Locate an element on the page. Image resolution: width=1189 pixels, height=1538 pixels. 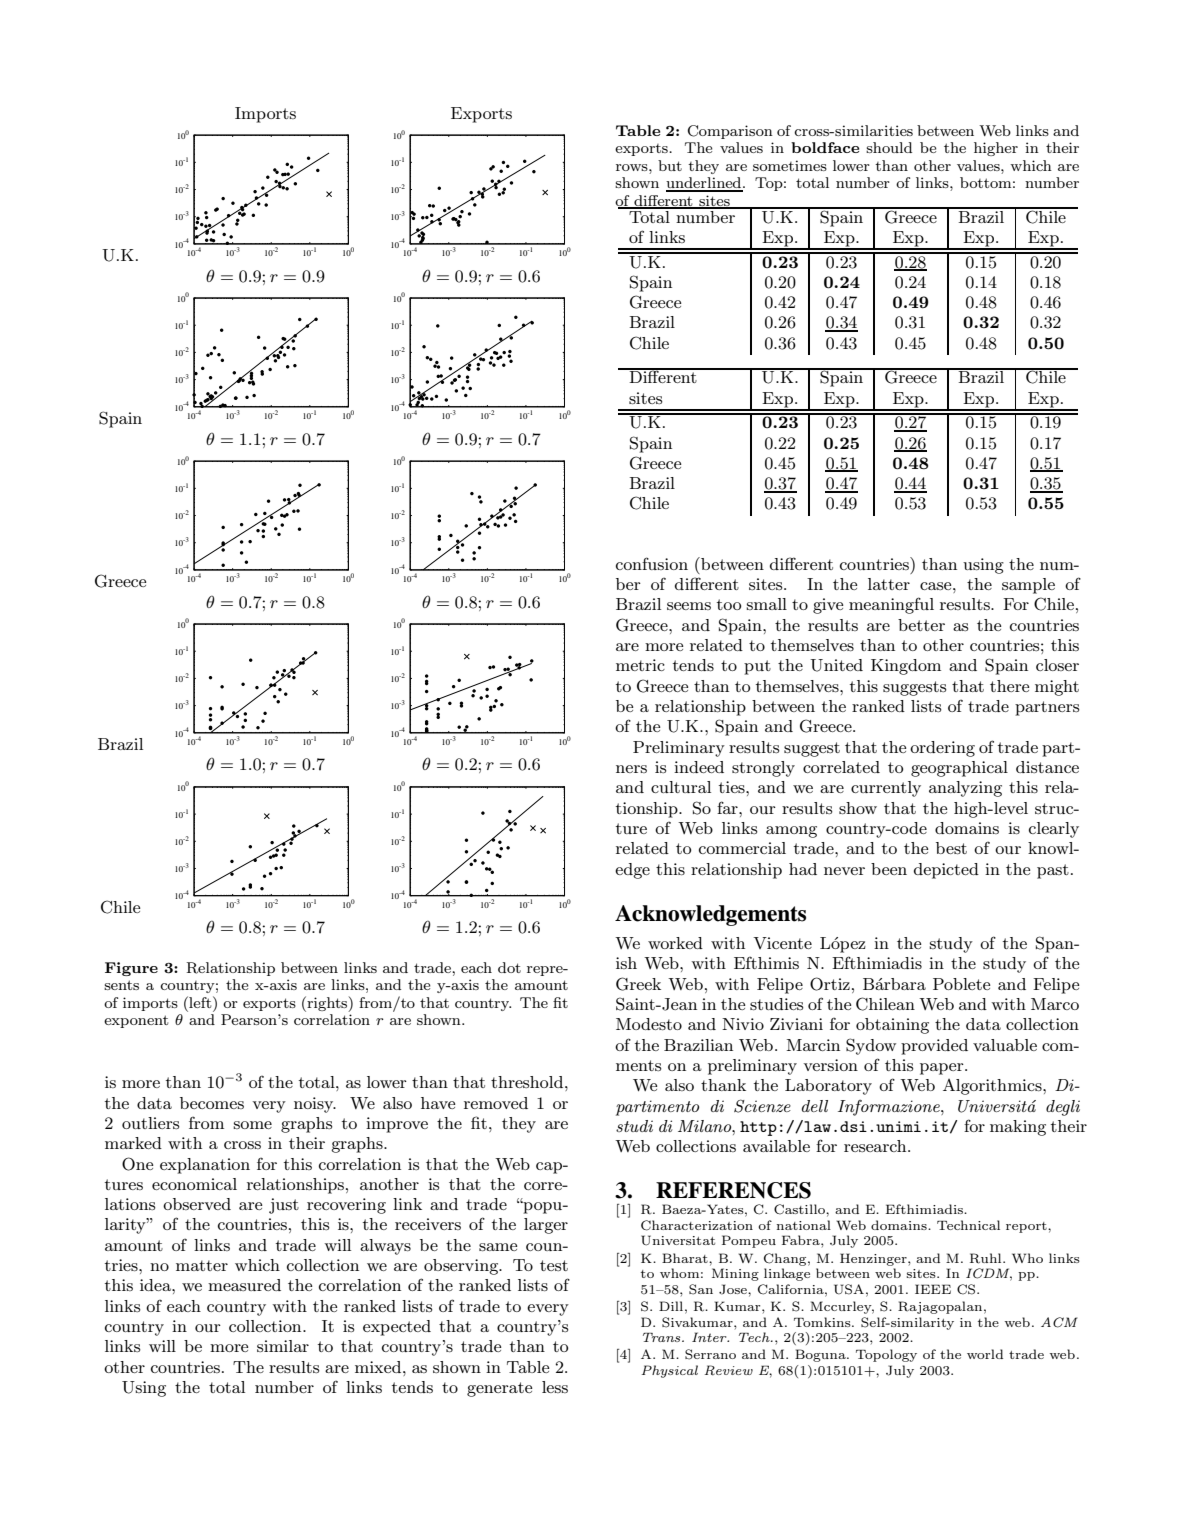
paper is located at coordinates (943, 1069).
